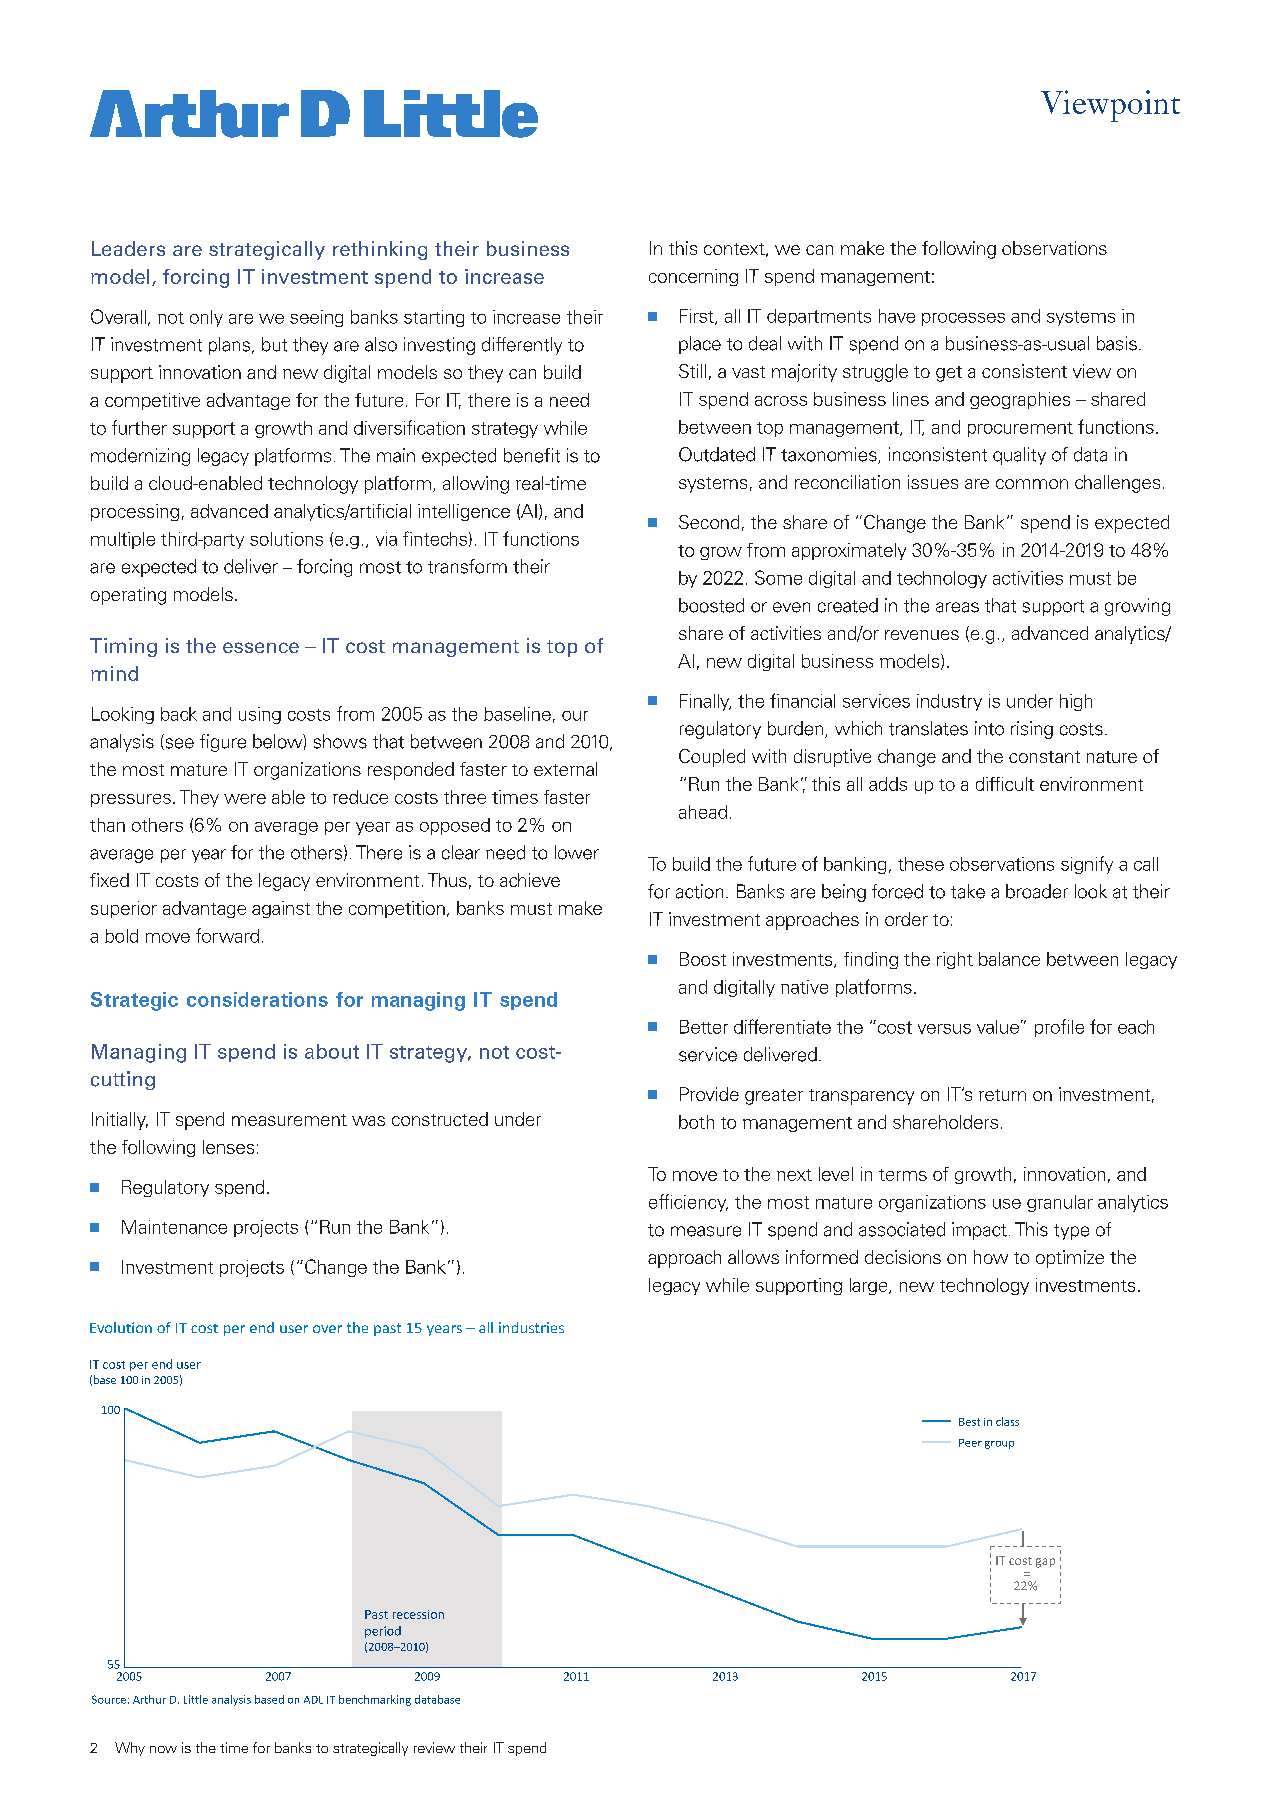 This image has width=1270, height=1797. What do you see at coordinates (196, 1699) in the image?
I see `Little` at bounding box center [196, 1699].
